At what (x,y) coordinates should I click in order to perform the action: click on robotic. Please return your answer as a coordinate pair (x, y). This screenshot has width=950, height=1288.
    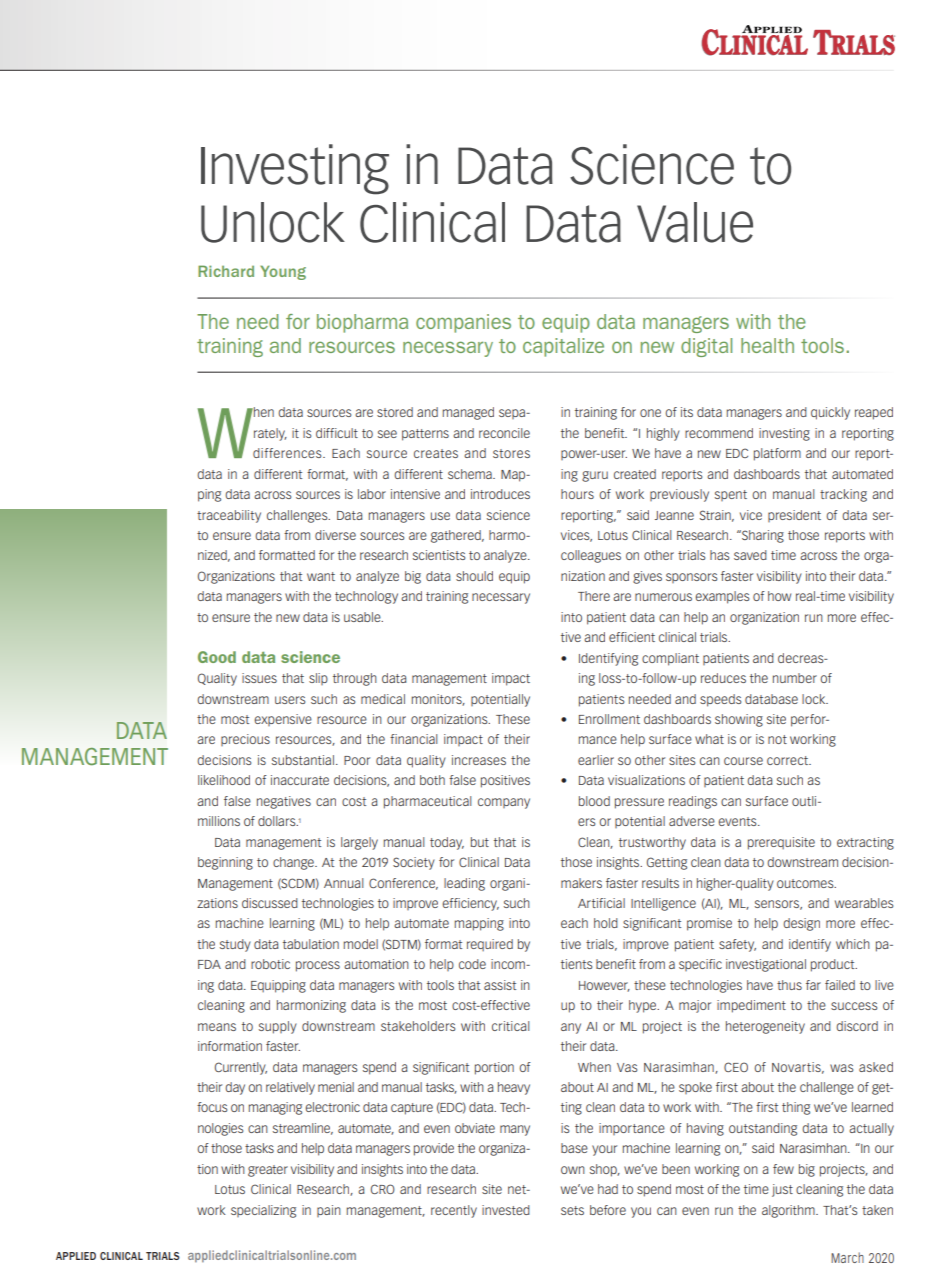
    Looking at the image, I should click on (270, 964).
